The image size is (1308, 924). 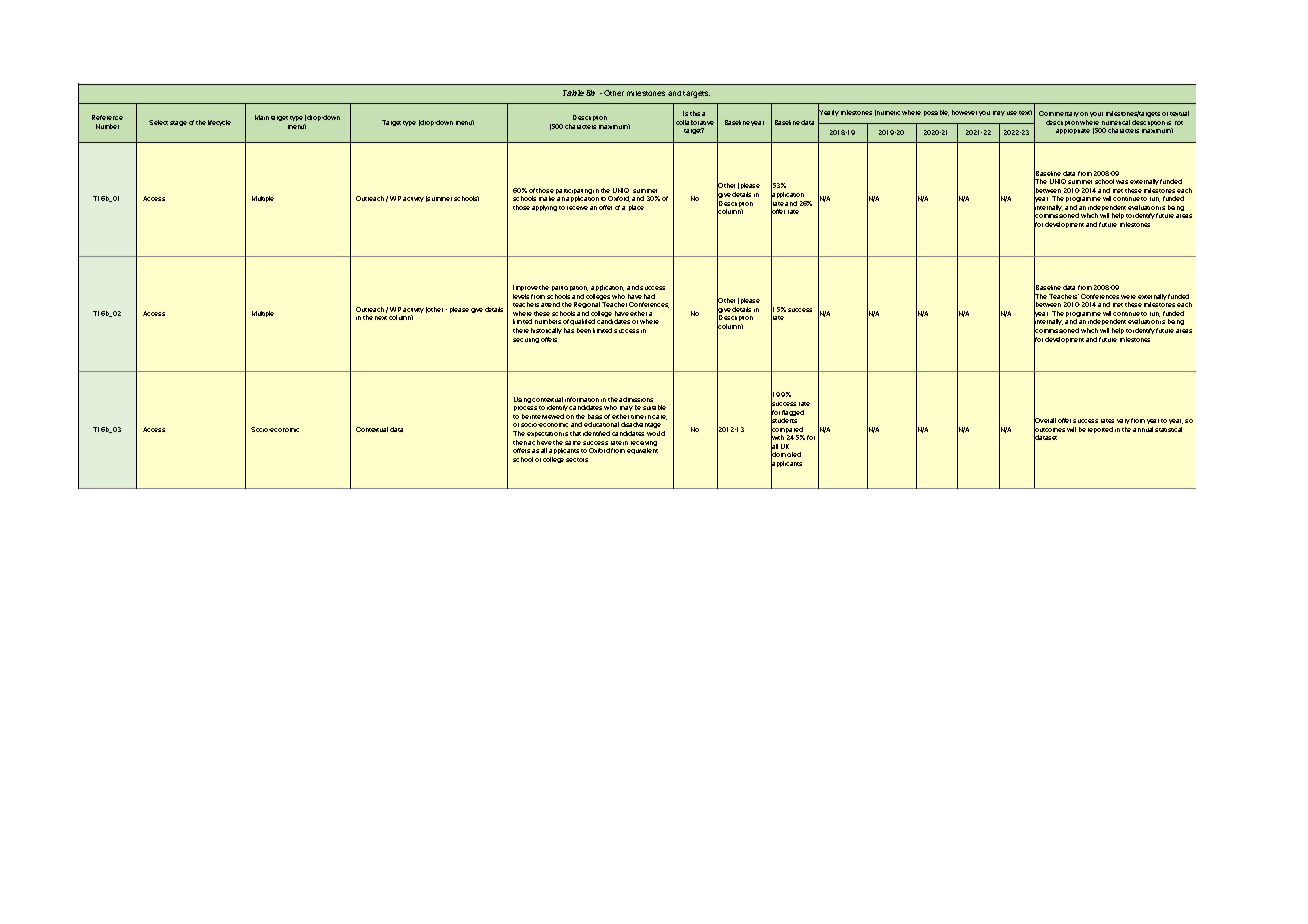 I want to click on had, so click(x=649, y=296).
